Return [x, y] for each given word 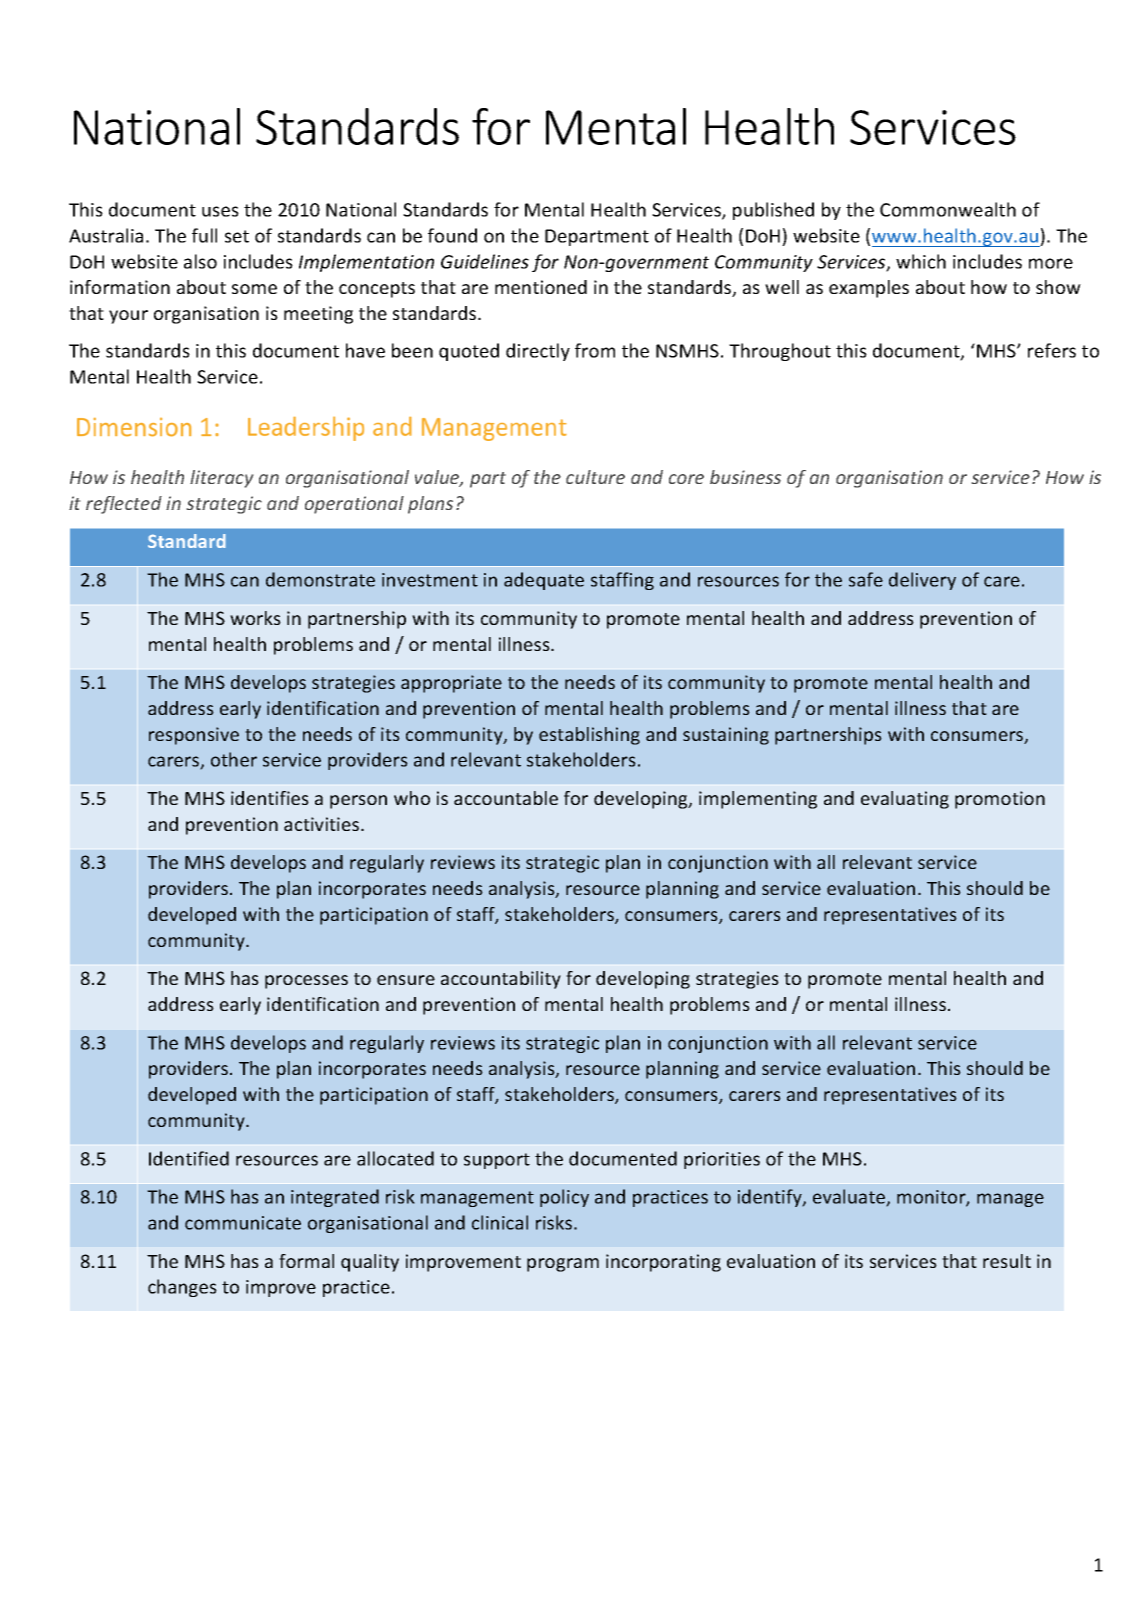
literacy [221, 479]
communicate [243, 1223]
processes [306, 982]
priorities [722, 1160]
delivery [922, 581]
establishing [589, 736]
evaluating [905, 800]
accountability [501, 980]
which [921, 261]
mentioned [541, 287]
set [237, 236]
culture [595, 477]
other [234, 759]
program [563, 1265]
